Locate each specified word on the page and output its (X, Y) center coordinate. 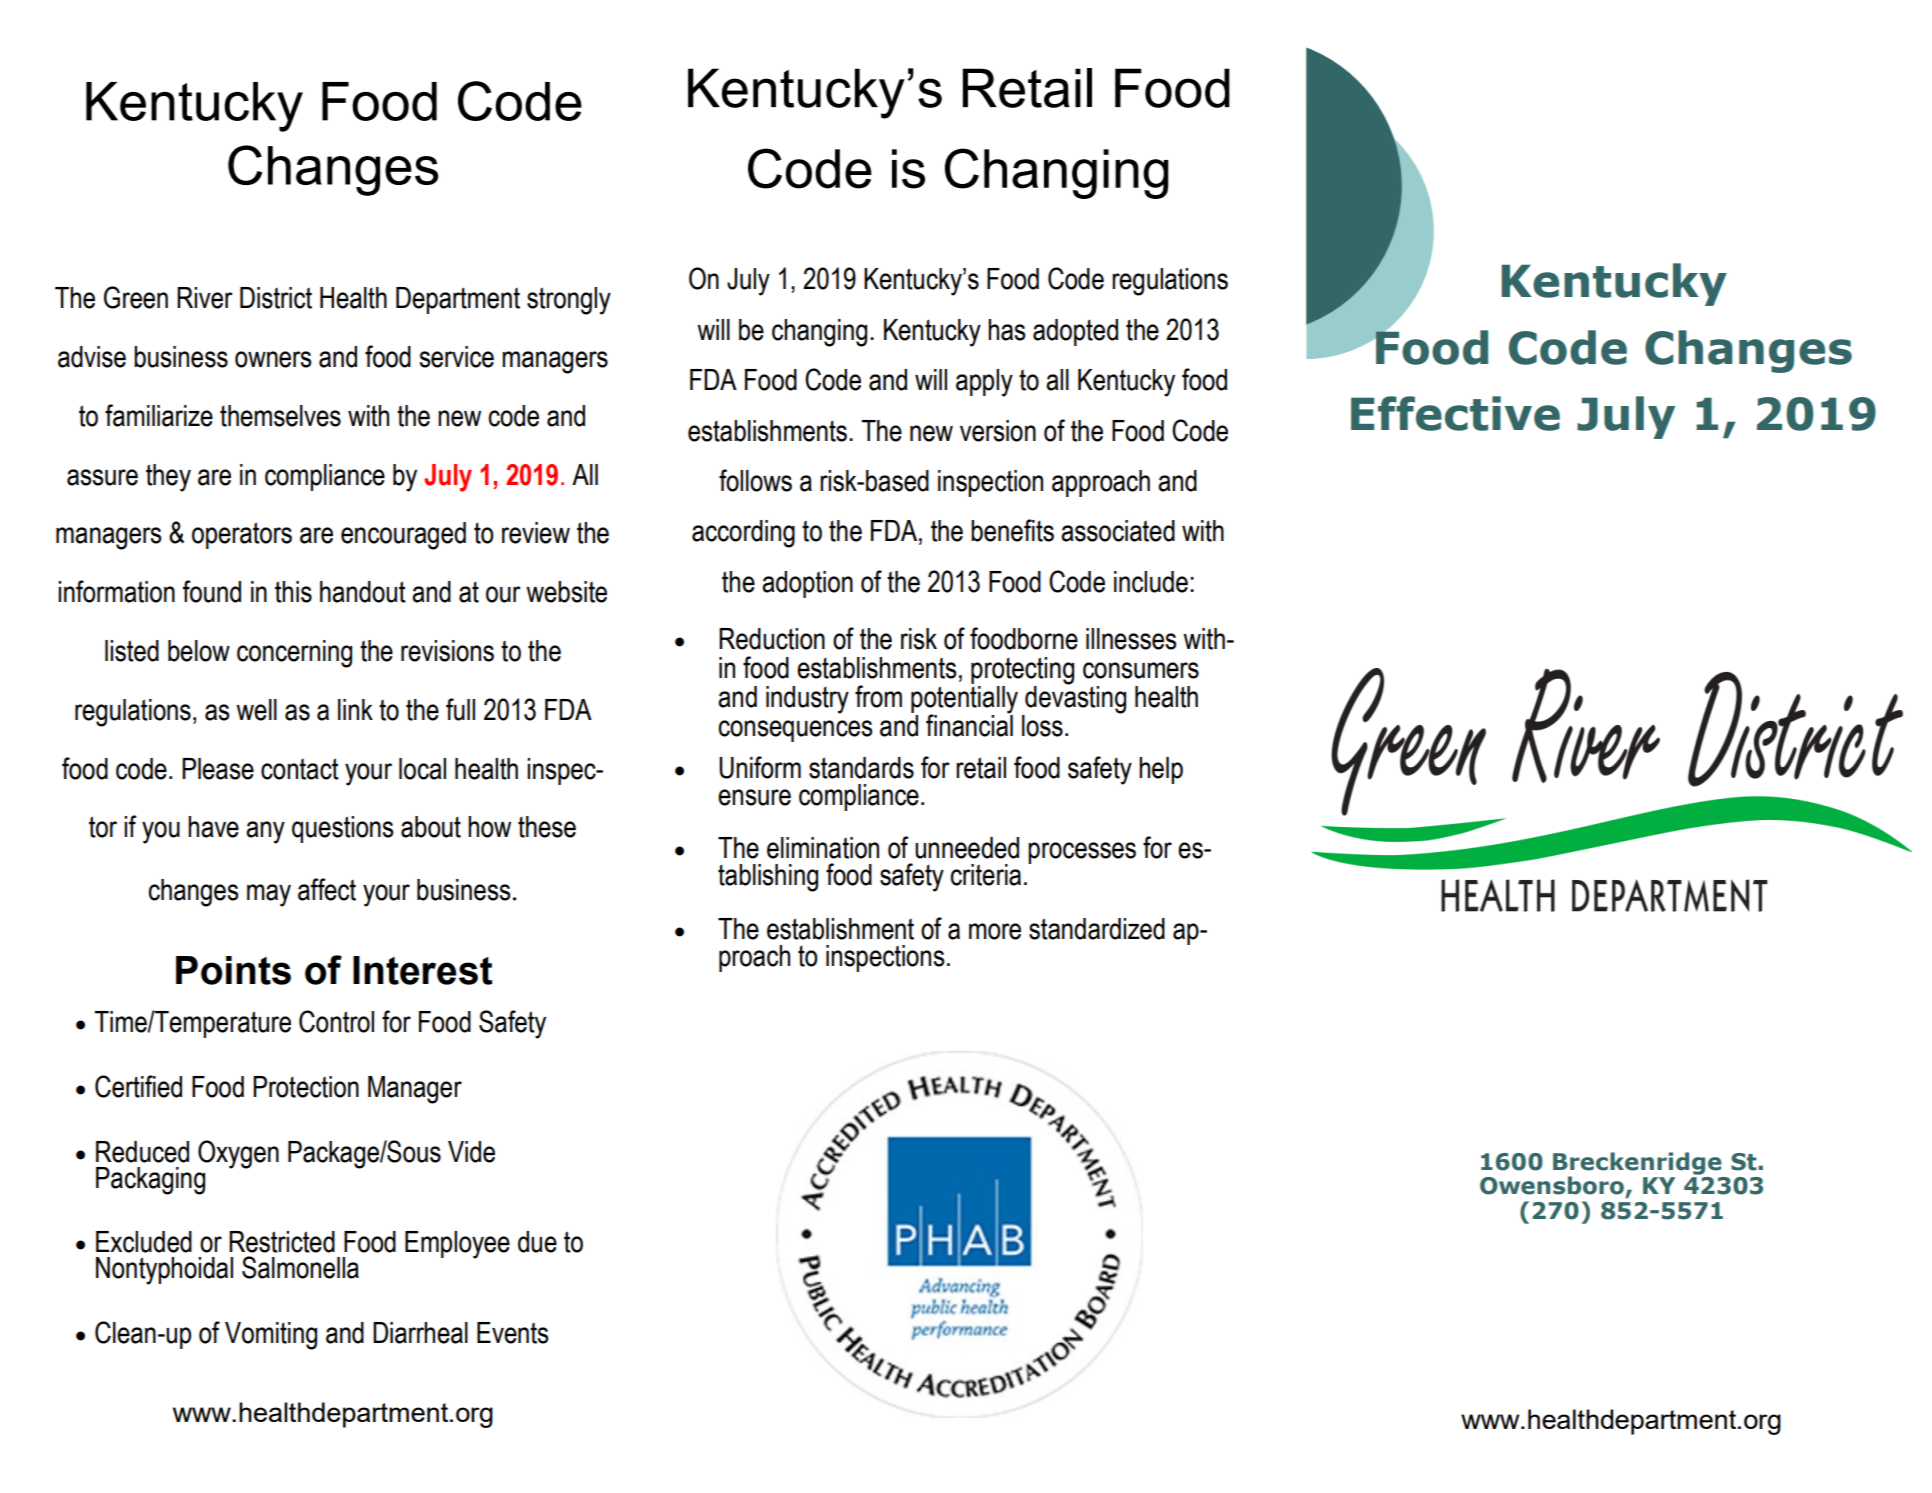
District (276, 298)
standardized (1097, 929)
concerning (294, 654)
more (995, 931)
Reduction (772, 639)
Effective (1455, 413)
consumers (1141, 670)
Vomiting (271, 1336)
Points (233, 970)
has (1006, 330)
